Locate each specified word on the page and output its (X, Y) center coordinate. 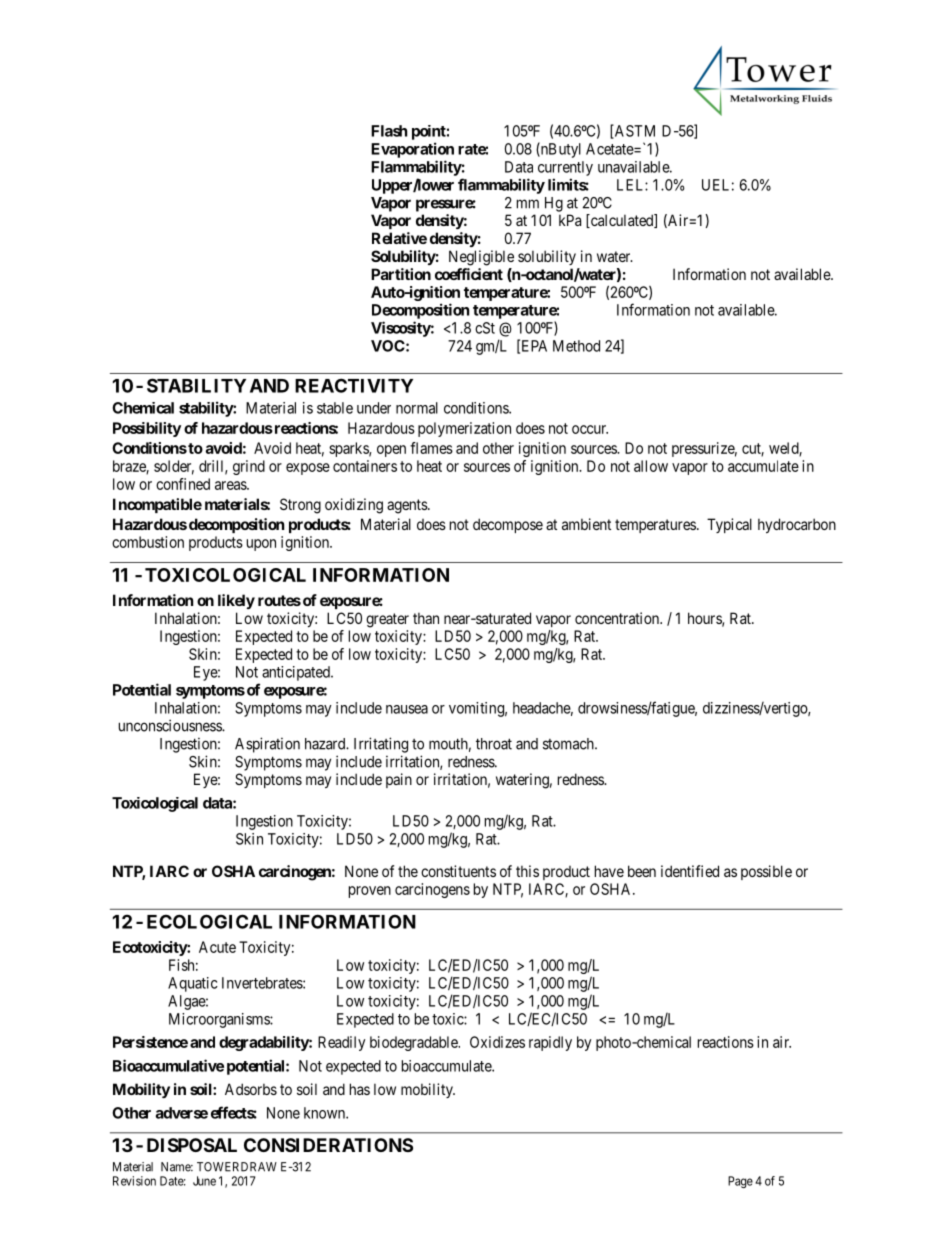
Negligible (481, 258)
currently (565, 168)
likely (236, 601)
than (426, 618)
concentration (618, 618)
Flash (389, 131)
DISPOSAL (192, 1145)
